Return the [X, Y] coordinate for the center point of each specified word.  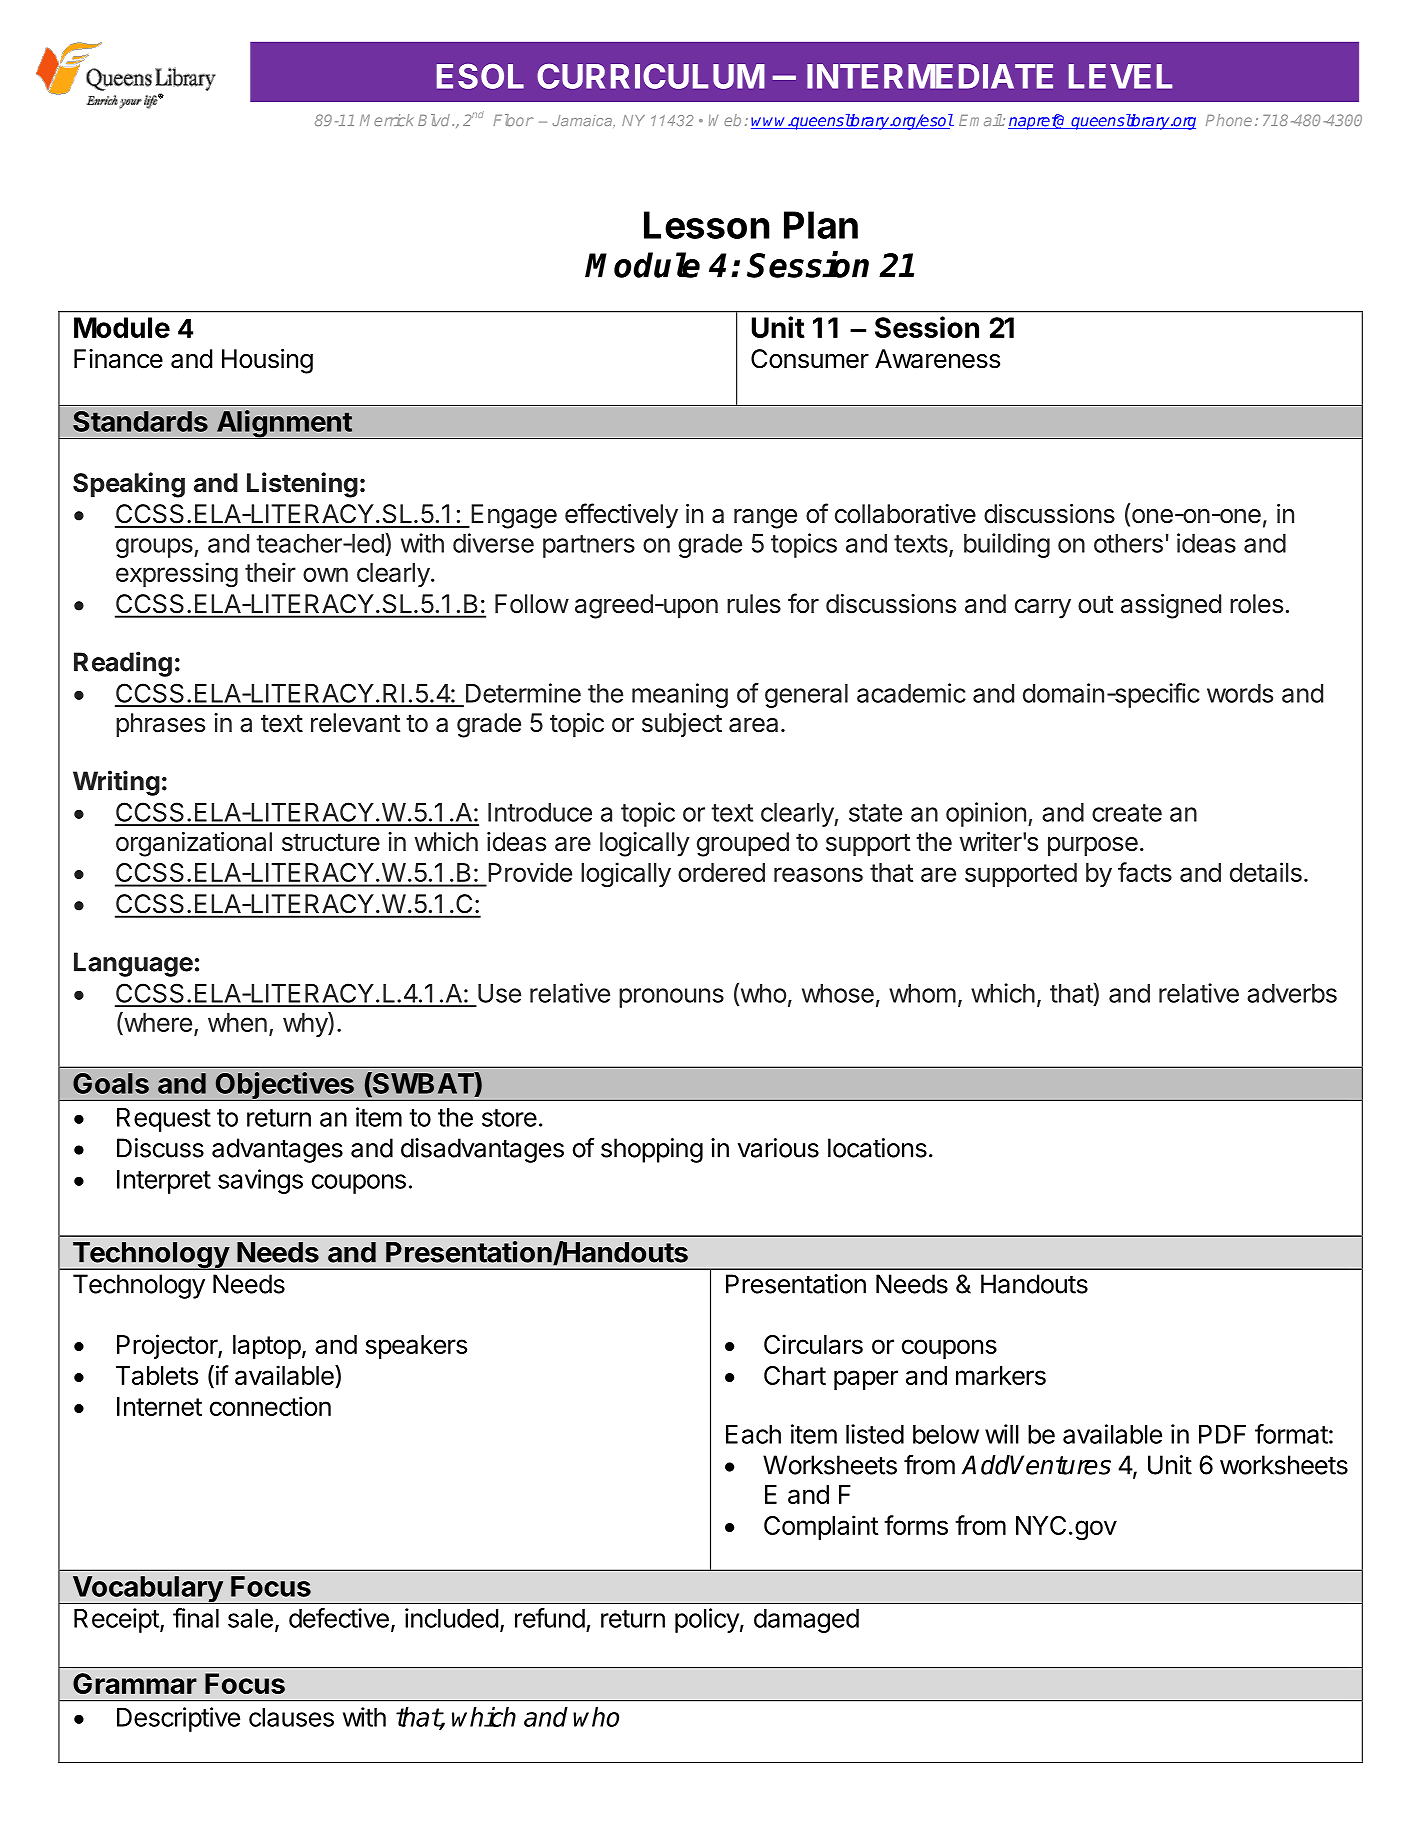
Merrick [387, 120]
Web [725, 120]
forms [916, 1525]
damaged [806, 1621]
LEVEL [1120, 76]
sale [250, 1618]
